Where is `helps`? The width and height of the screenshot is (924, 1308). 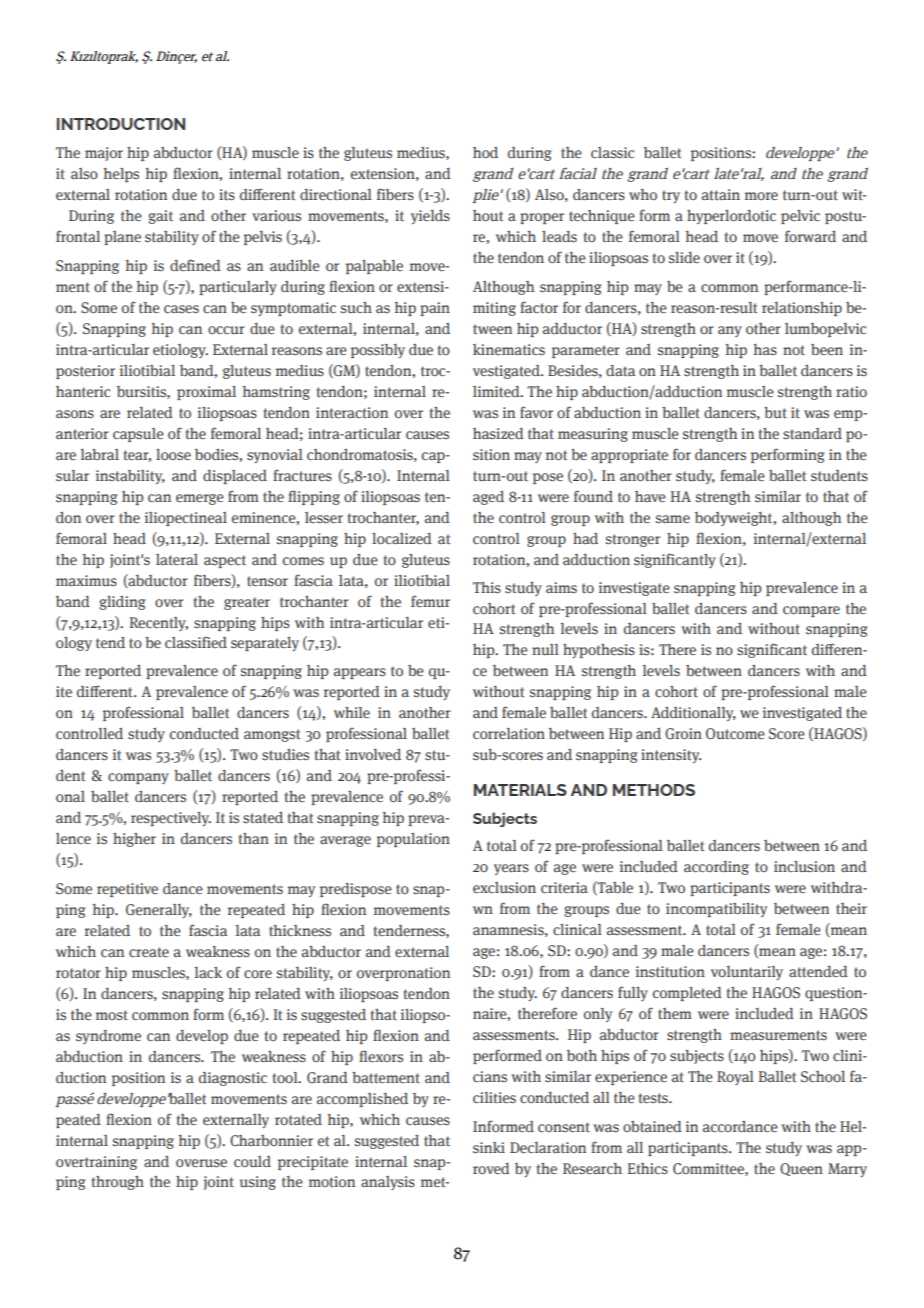 helps is located at coordinates (121, 175).
